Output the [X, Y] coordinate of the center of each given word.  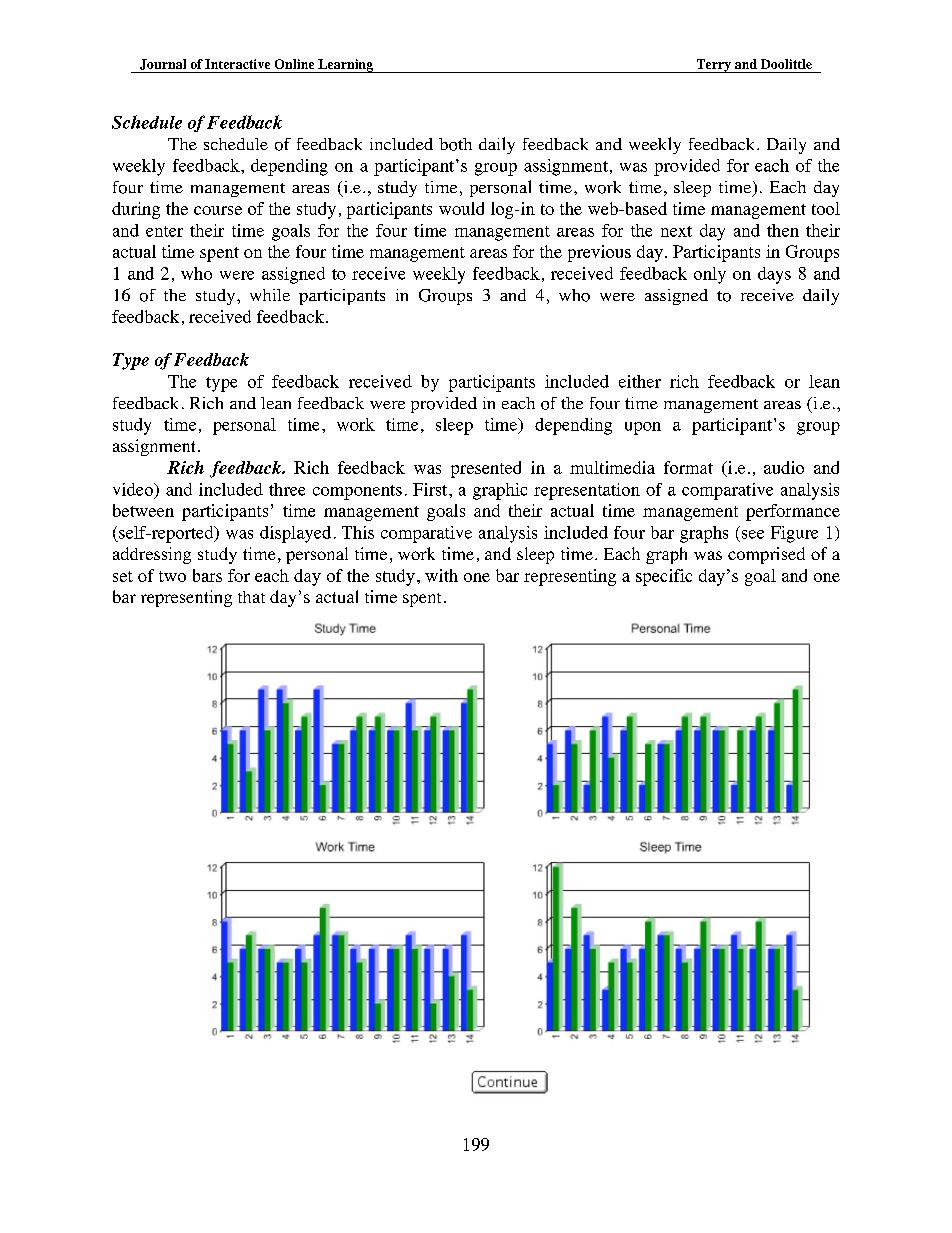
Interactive [237, 64]
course [218, 210]
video [134, 489]
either [640, 381]
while [270, 295]
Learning [345, 66]
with [441, 575]
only [710, 275]
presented [486, 469]
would [461, 208]
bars [207, 575]
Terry [713, 66]
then [783, 230]
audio [784, 467]
